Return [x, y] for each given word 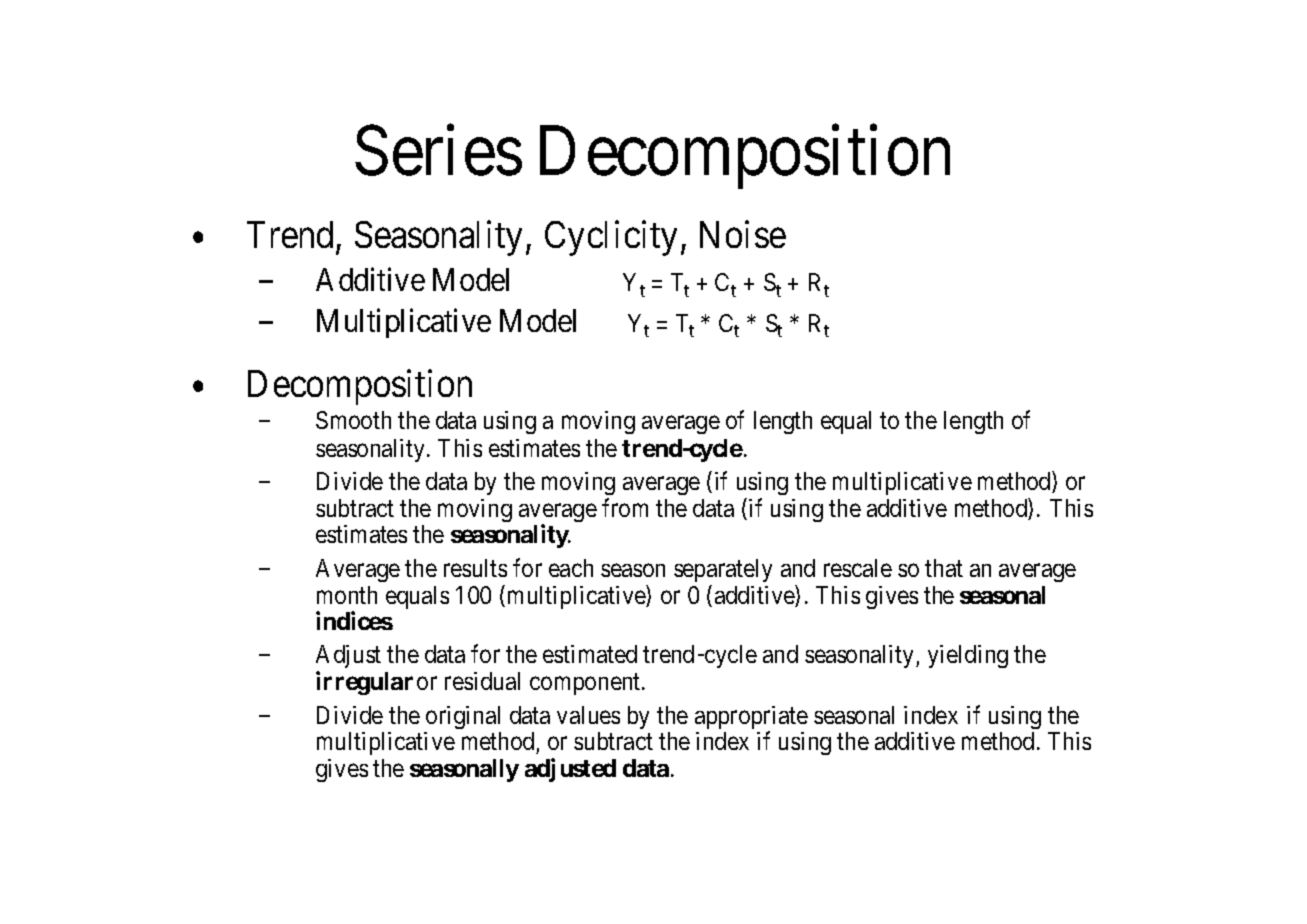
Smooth [353, 420]
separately [723, 570]
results [475, 568]
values [588, 715]
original [463, 717]
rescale [858, 568]
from [625, 507]
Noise [743, 234]
